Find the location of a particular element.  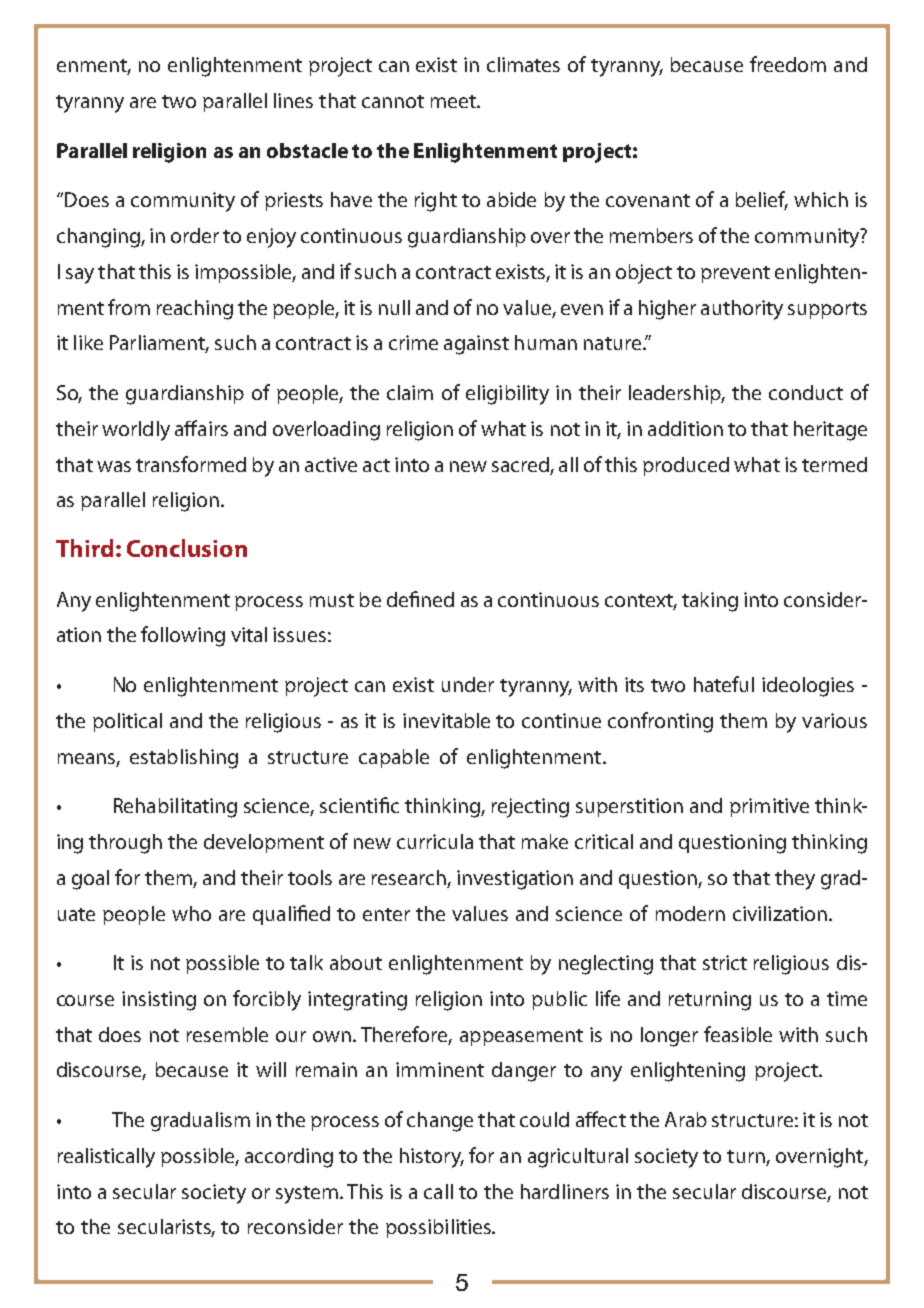

possibilities is located at coordinates (439, 1228).
